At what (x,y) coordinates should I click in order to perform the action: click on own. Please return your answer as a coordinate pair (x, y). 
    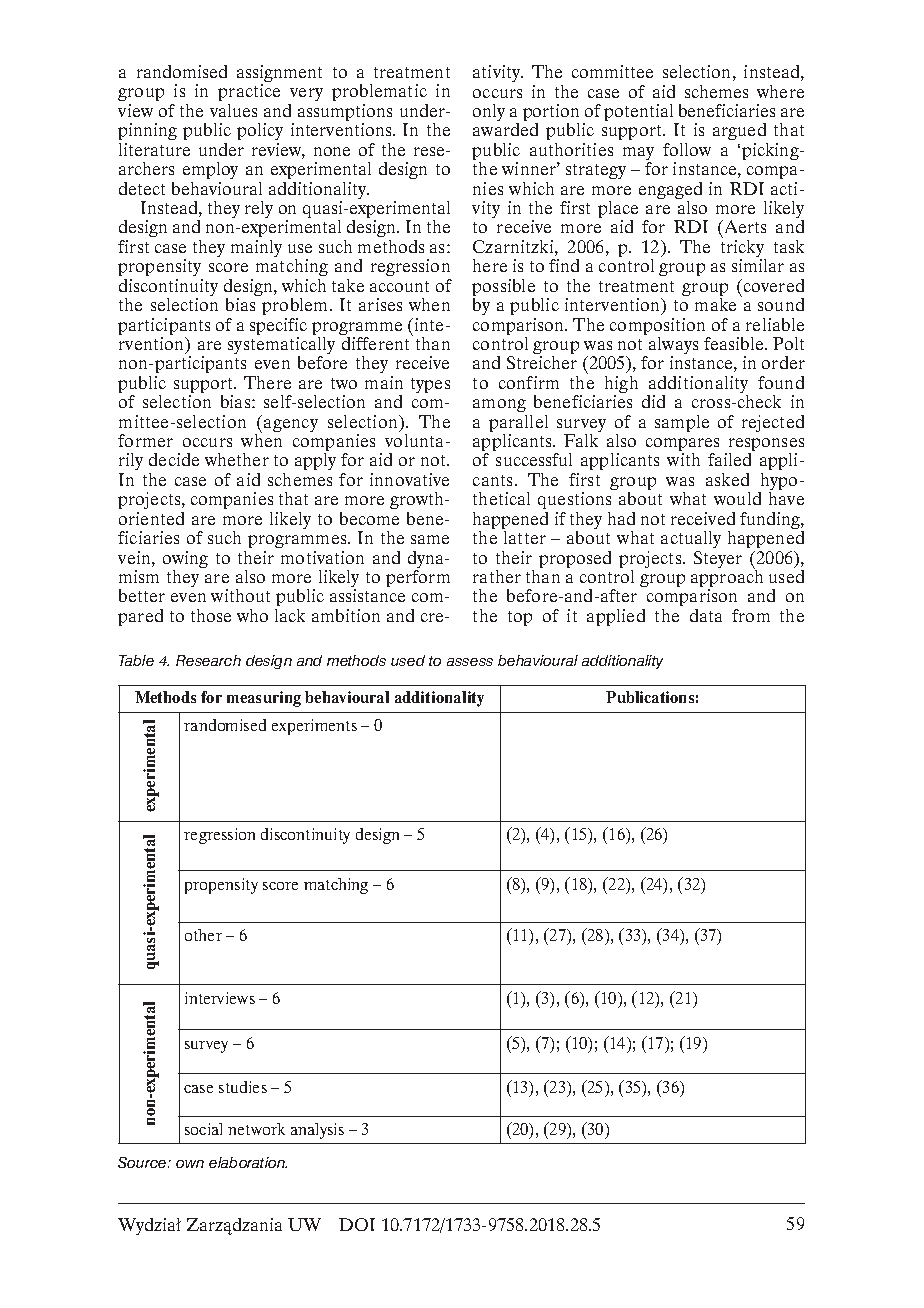
    Looking at the image, I should click on (190, 1164).
